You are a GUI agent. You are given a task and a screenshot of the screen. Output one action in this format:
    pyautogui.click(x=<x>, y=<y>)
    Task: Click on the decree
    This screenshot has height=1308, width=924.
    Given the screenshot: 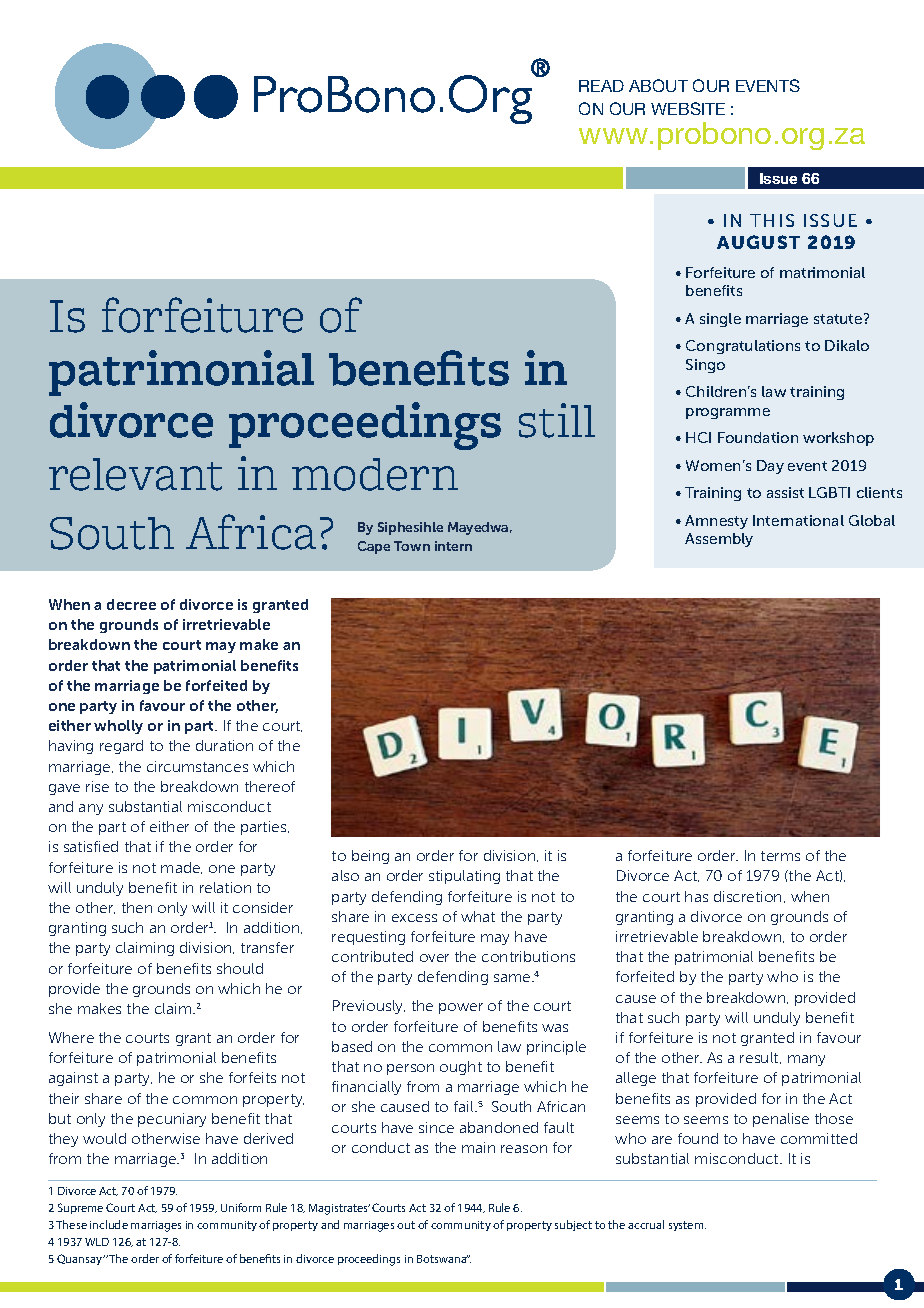 What is the action you would take?
    pyautogui.click(x=131, y=604)
